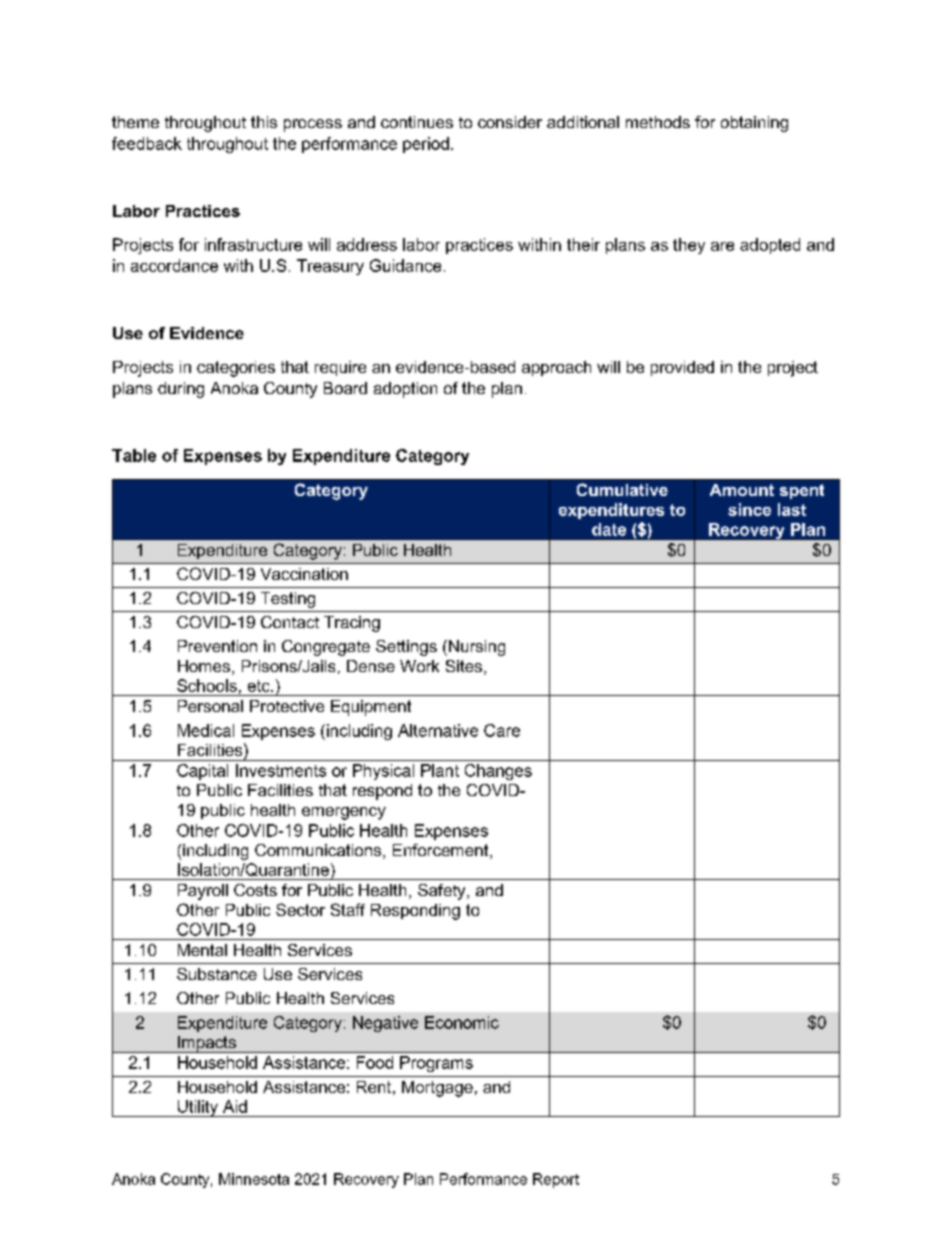 This screenshot has height=1233, width=952. Describe the element at coordinates (202, 772) in the screenshot. I see `Capital` at that location.
